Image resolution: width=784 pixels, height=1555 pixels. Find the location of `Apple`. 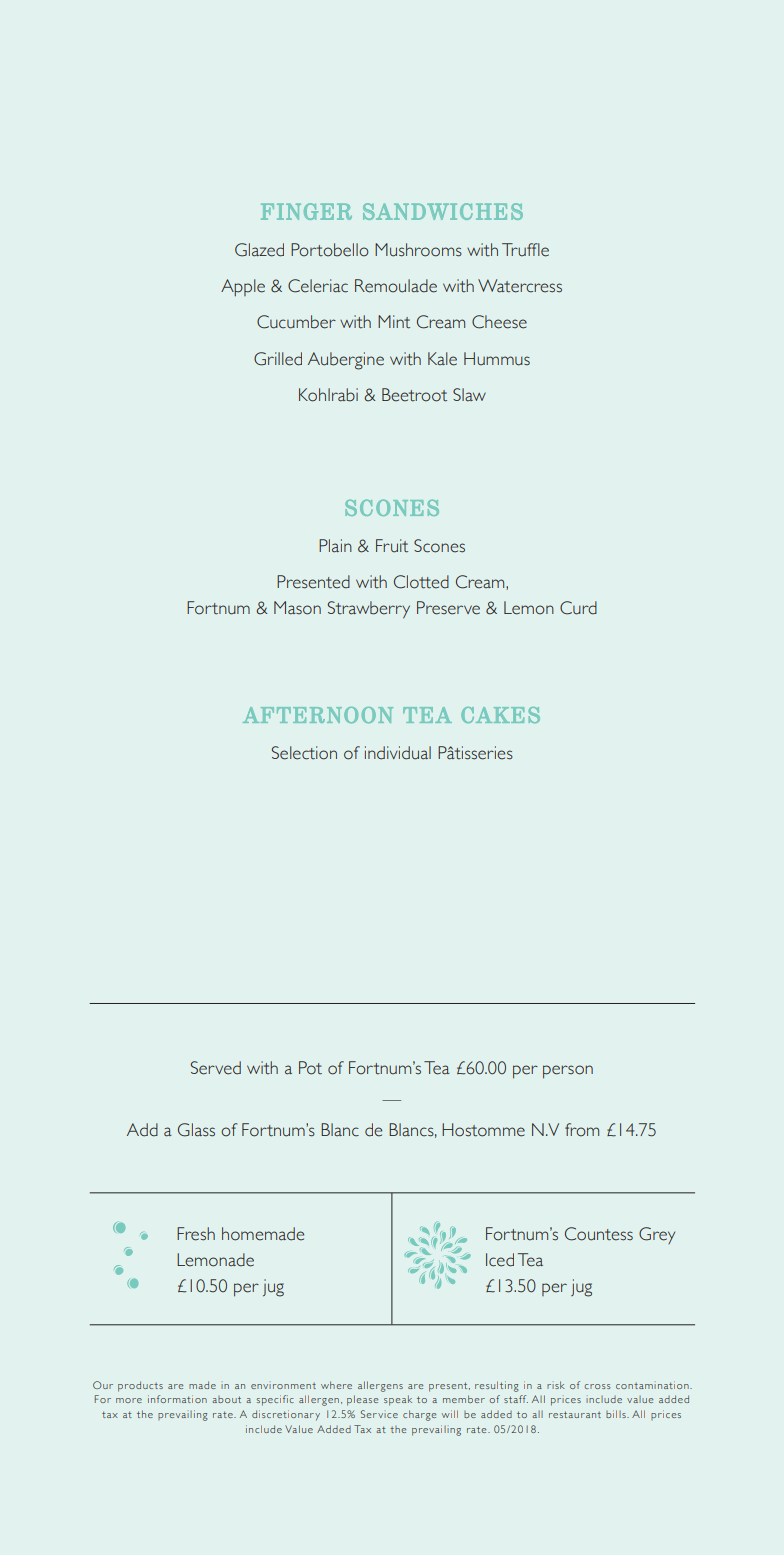

Apple is located at coordinates (243, 287).
